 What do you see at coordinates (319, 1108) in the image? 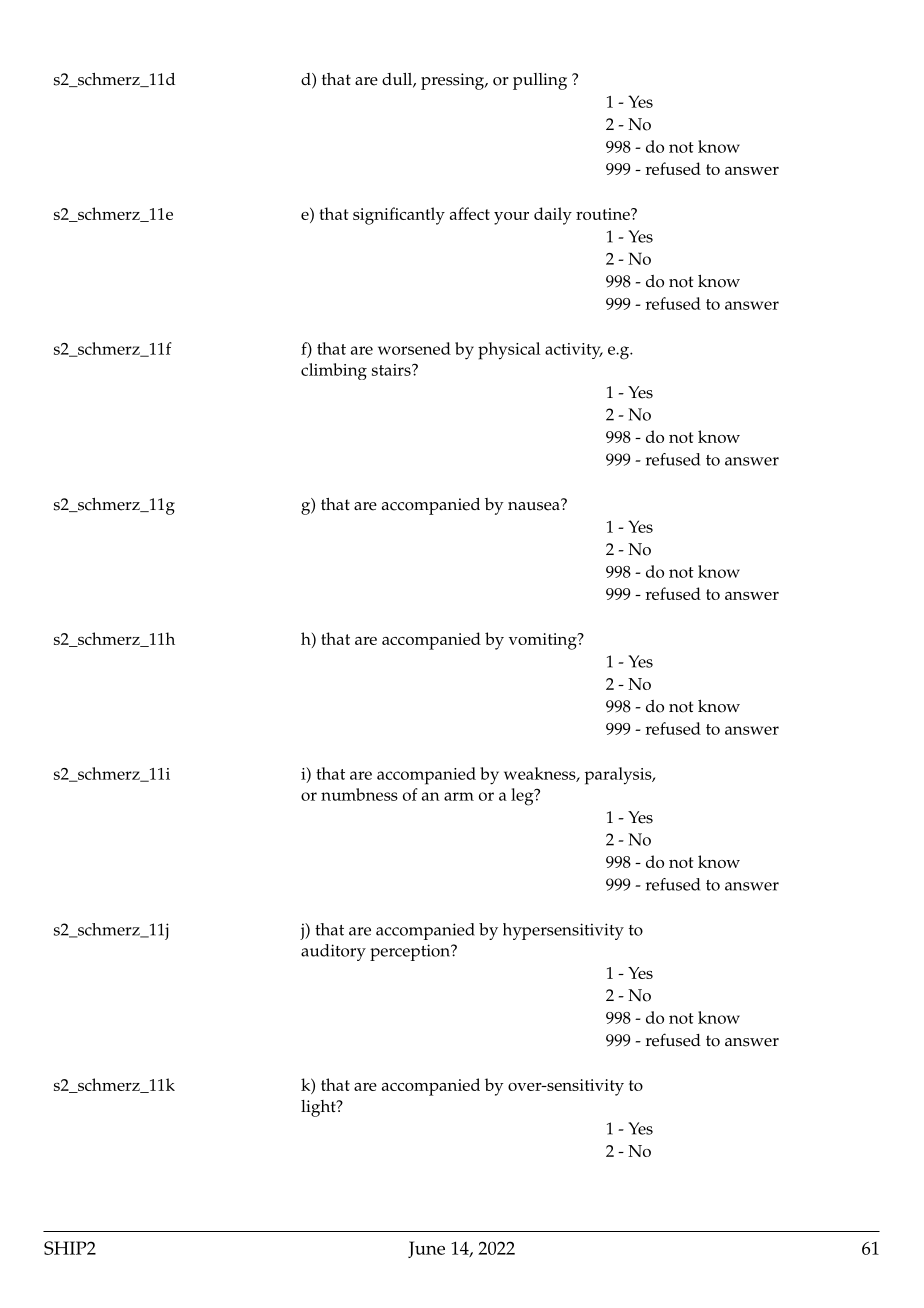
I see `light` at bounding box center [319, 1108].
